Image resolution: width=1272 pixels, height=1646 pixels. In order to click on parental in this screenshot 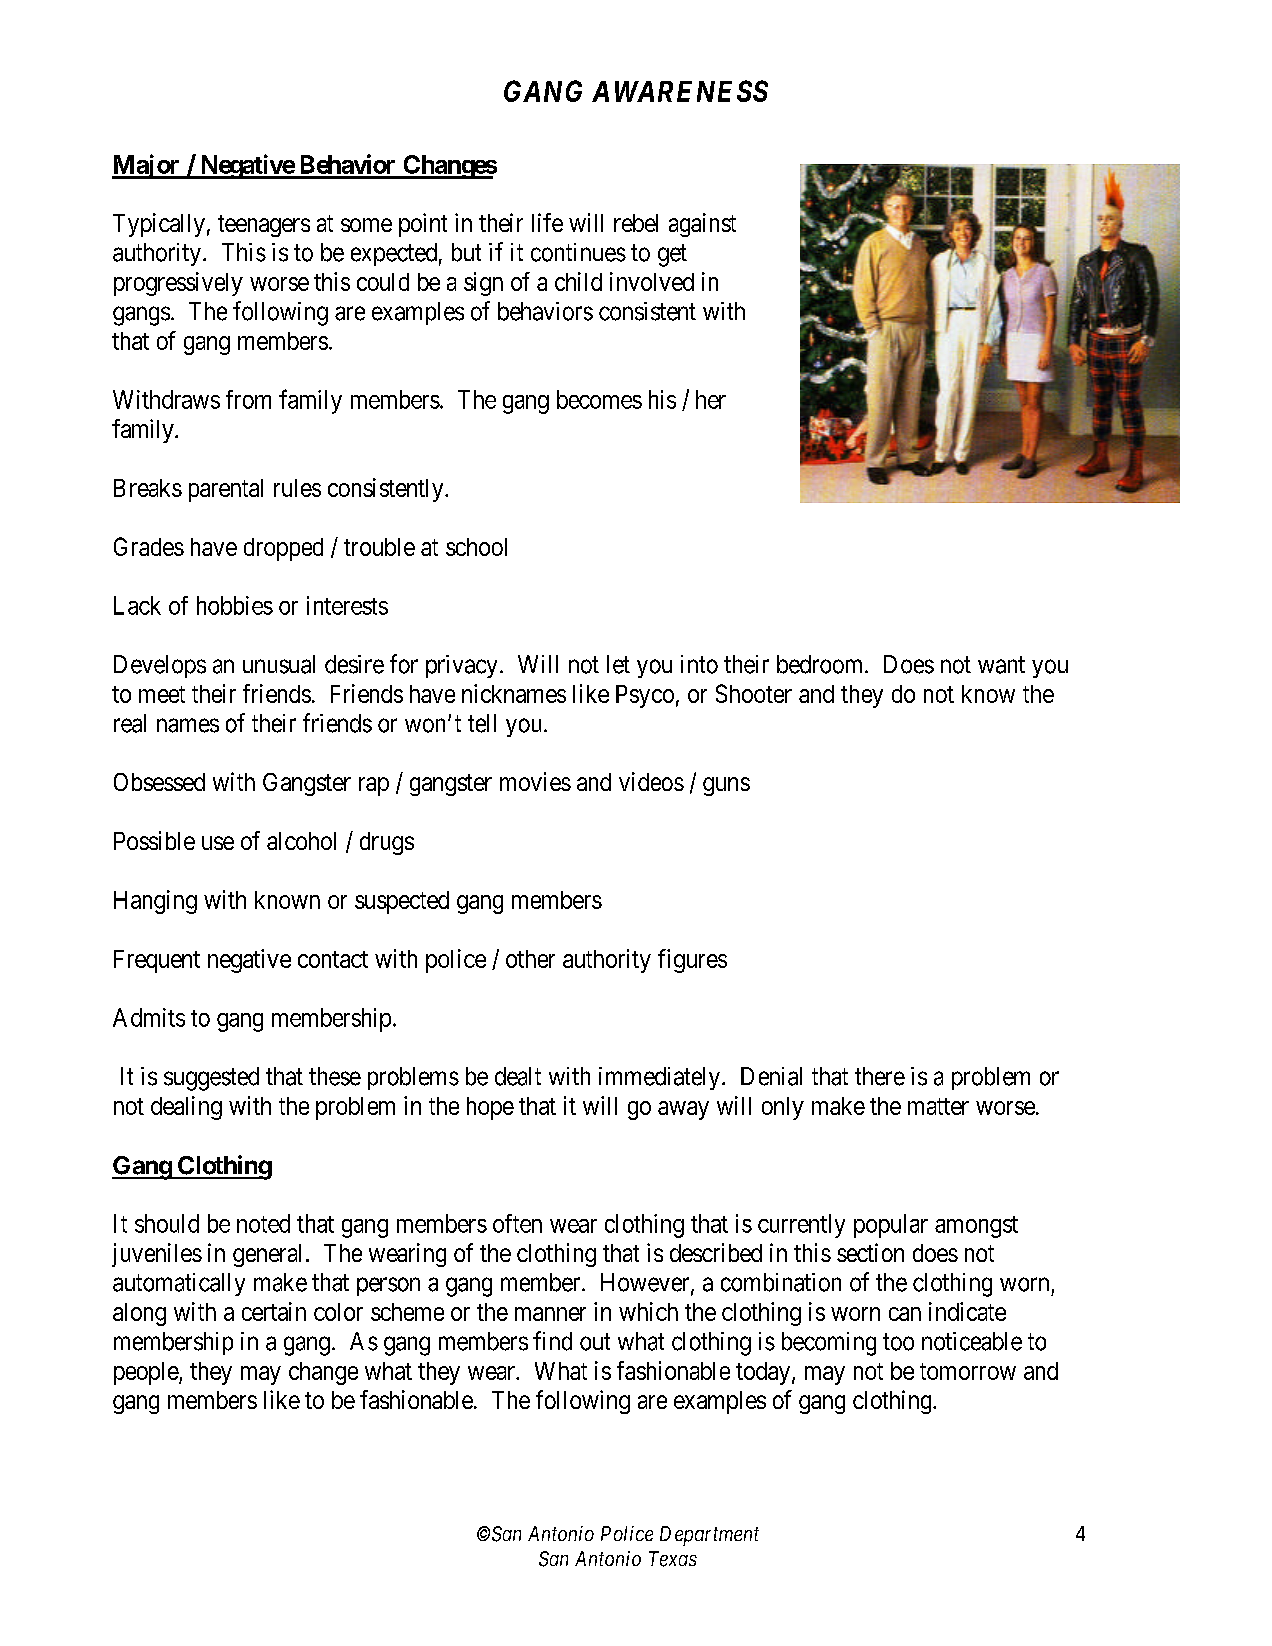, I will do `click(226, 490)`.
